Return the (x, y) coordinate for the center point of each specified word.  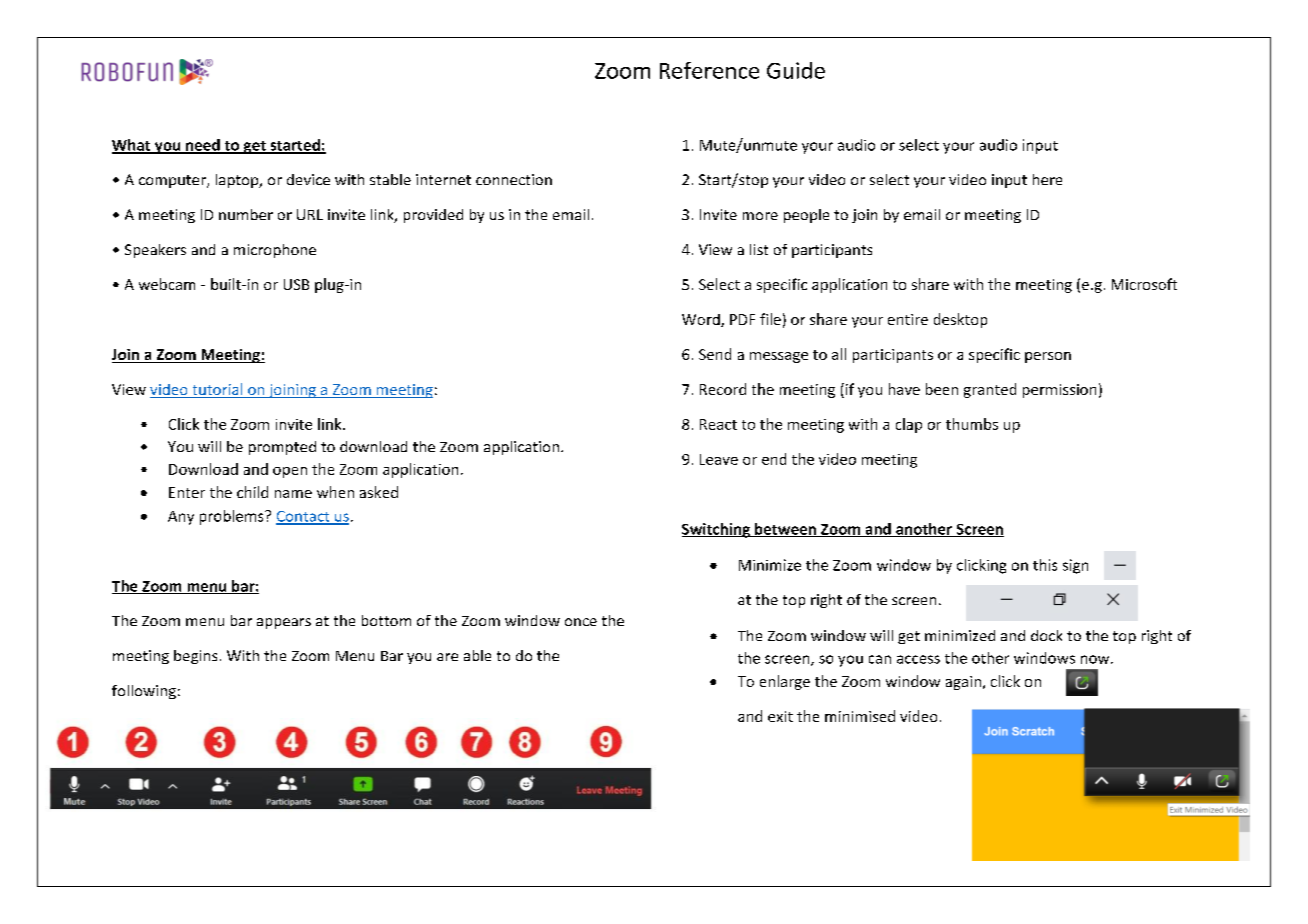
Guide (796, 70)
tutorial (217, 390)
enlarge (785, 682)
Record (723, 389)
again (963, 683)
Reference (709, 70)
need (203, 146)
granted (990, 390)
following (144, 692)
